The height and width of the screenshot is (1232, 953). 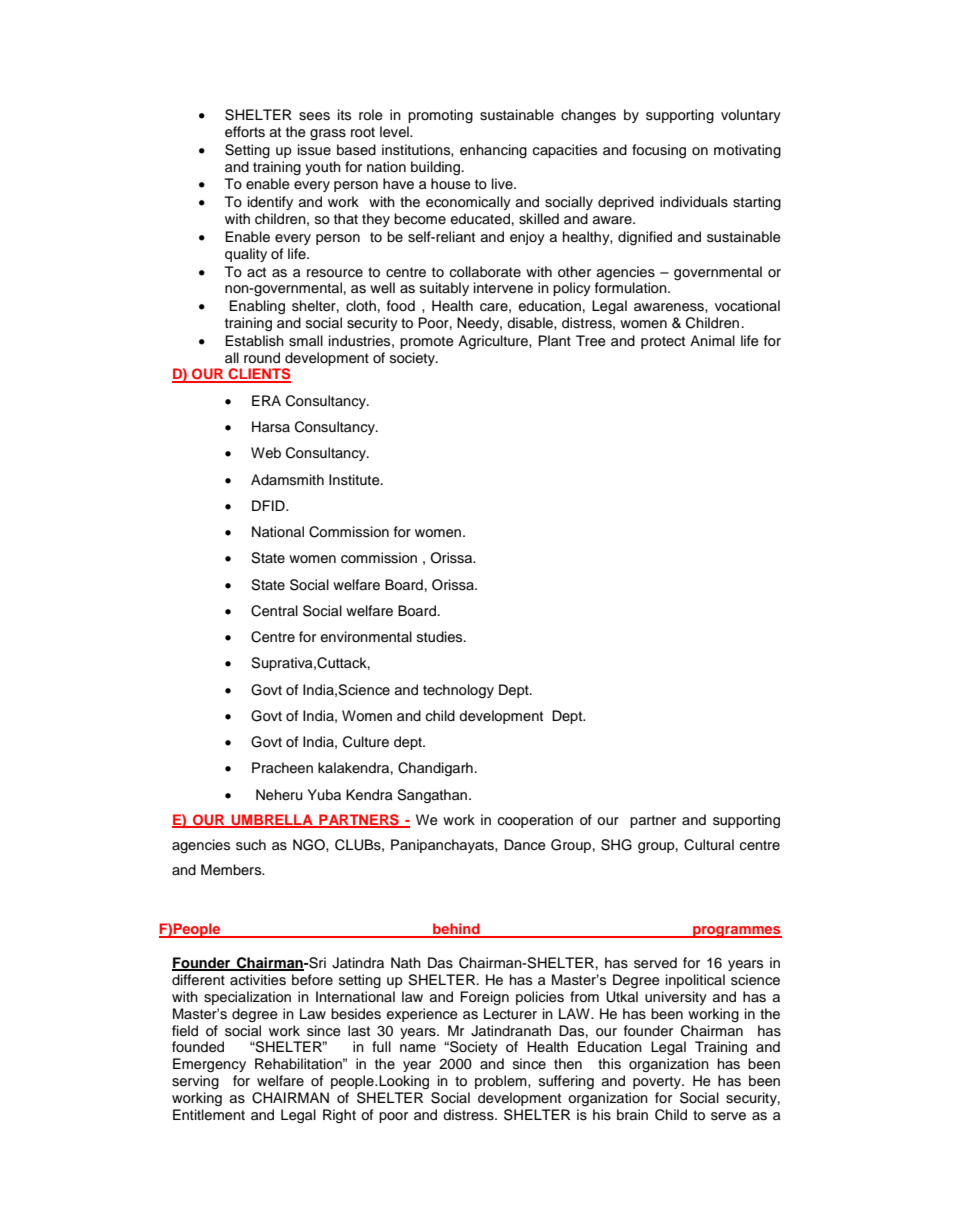 What do you see at coordinates (441, 637) in the screenshot?
I see `studies` at bounding box center [441, 637].
